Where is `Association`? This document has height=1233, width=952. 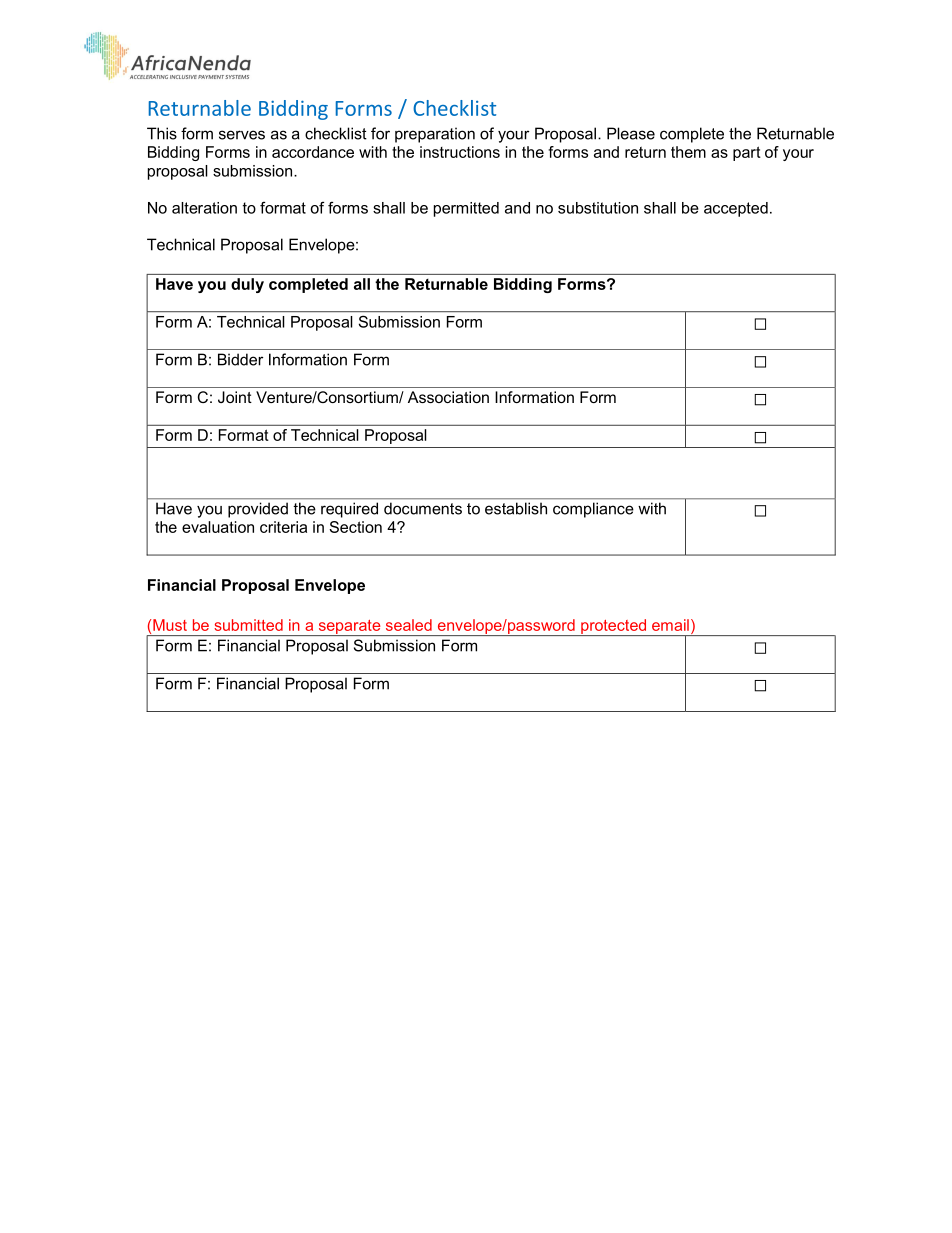
Association is located at coordinates (448, 397).
